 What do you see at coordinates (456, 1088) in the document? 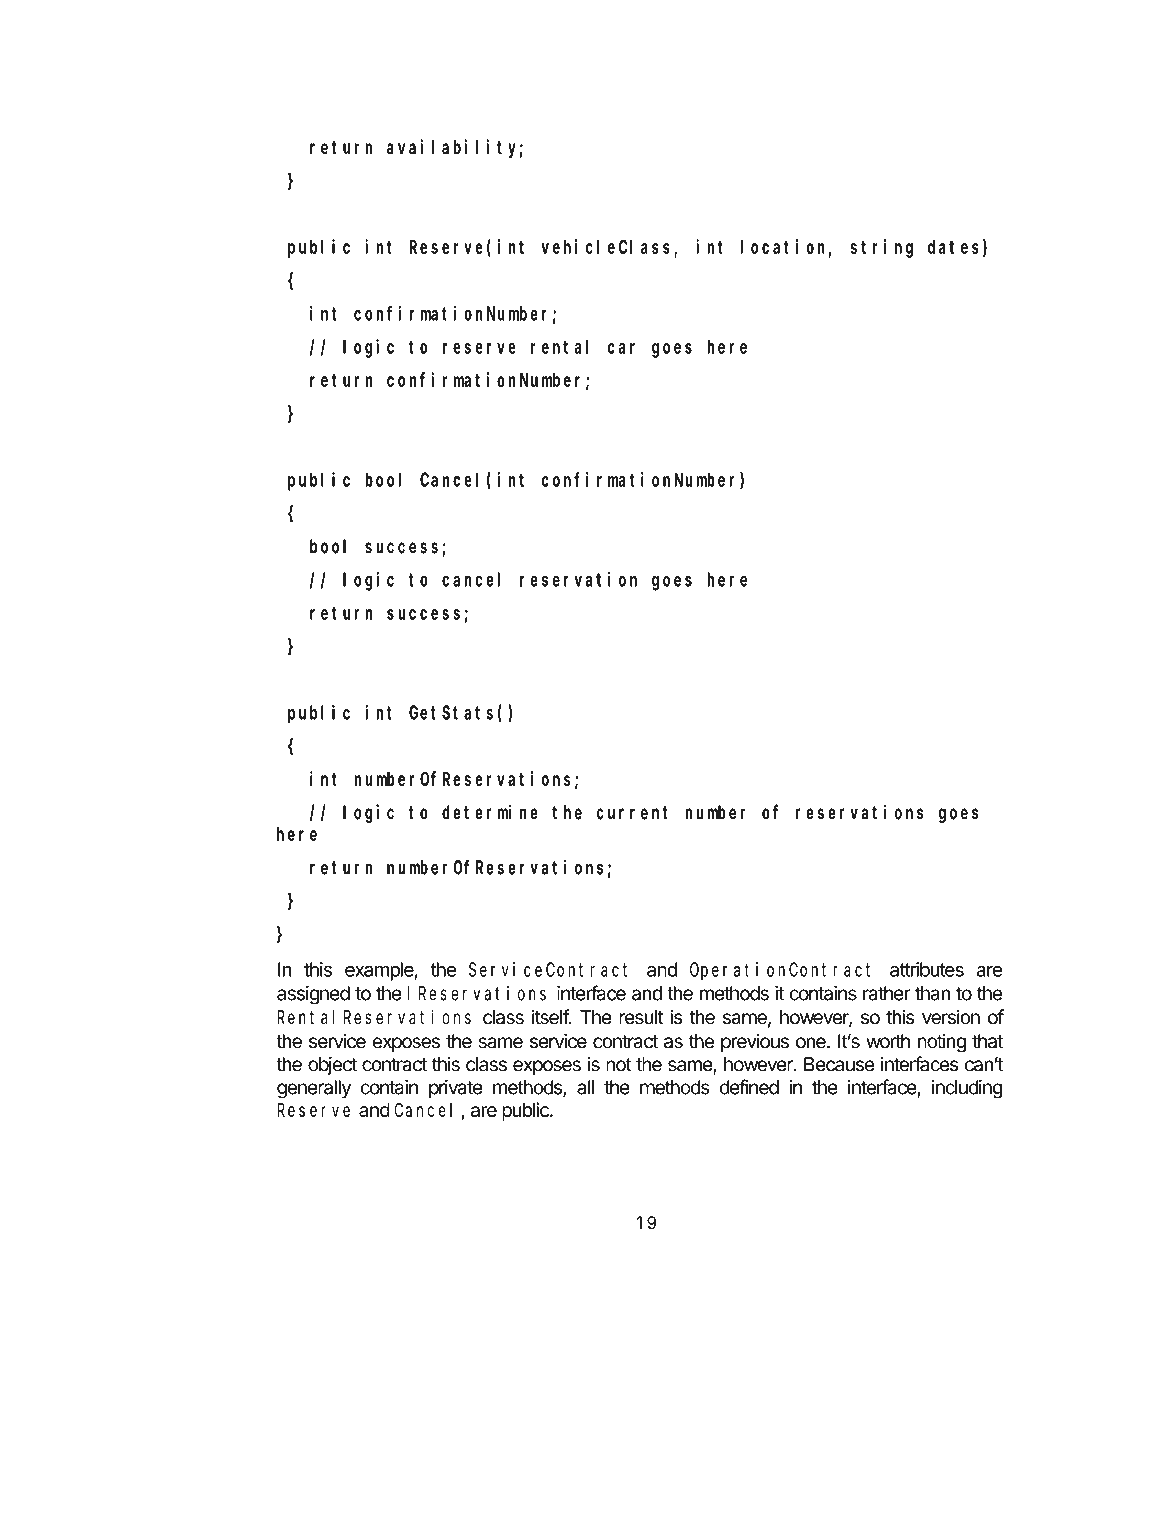
I see `private` at bounding box center [456, 1088].
